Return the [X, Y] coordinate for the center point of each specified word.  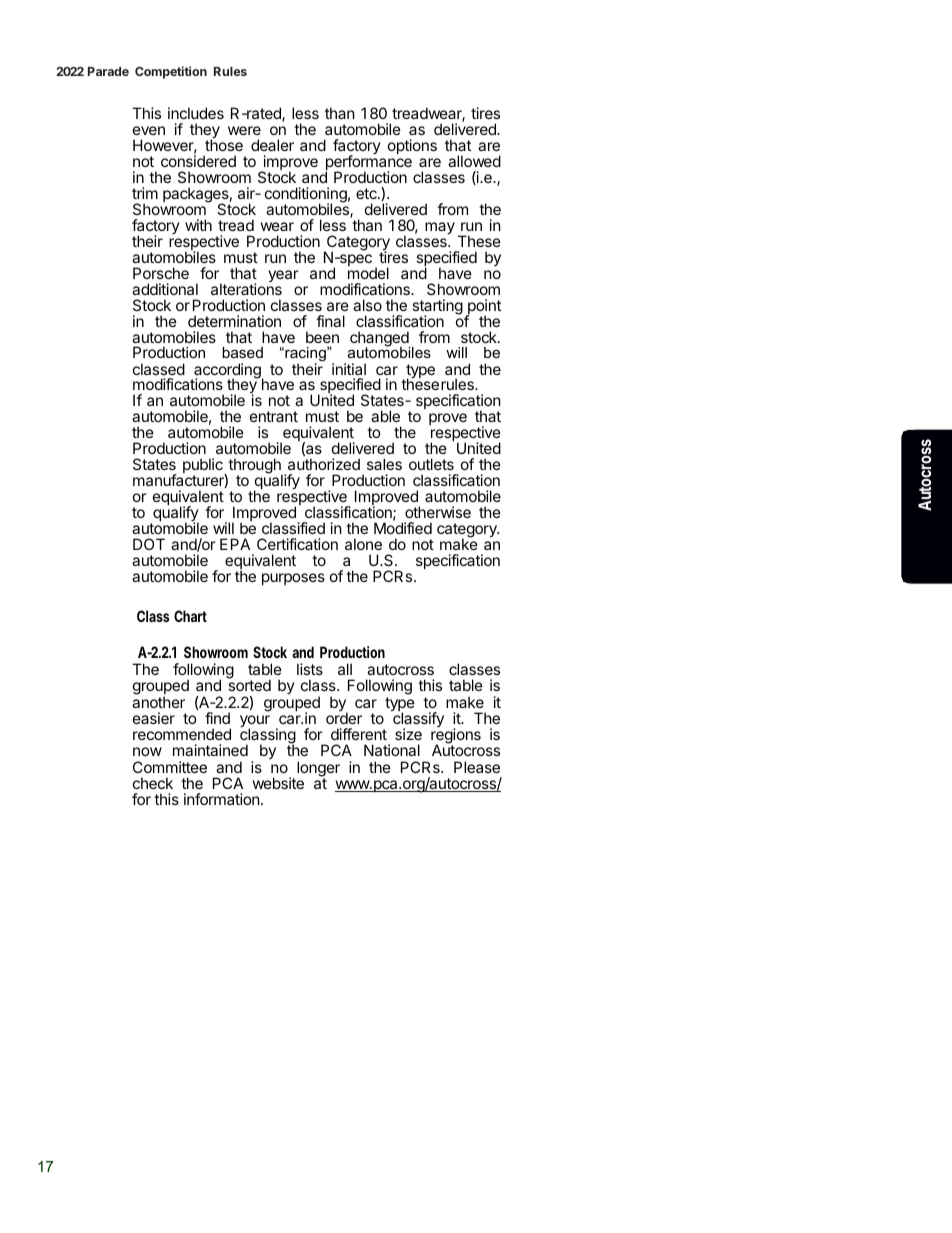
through [254, 467]
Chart [190, 616]
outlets [431, 464]
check [153, 783]
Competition [171, 72]
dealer [272, 145]
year [283, 276]
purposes [293, 579]
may [440, 228]
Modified [403, 528]
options [412, 146]
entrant [274, 416]
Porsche [161, 273]
